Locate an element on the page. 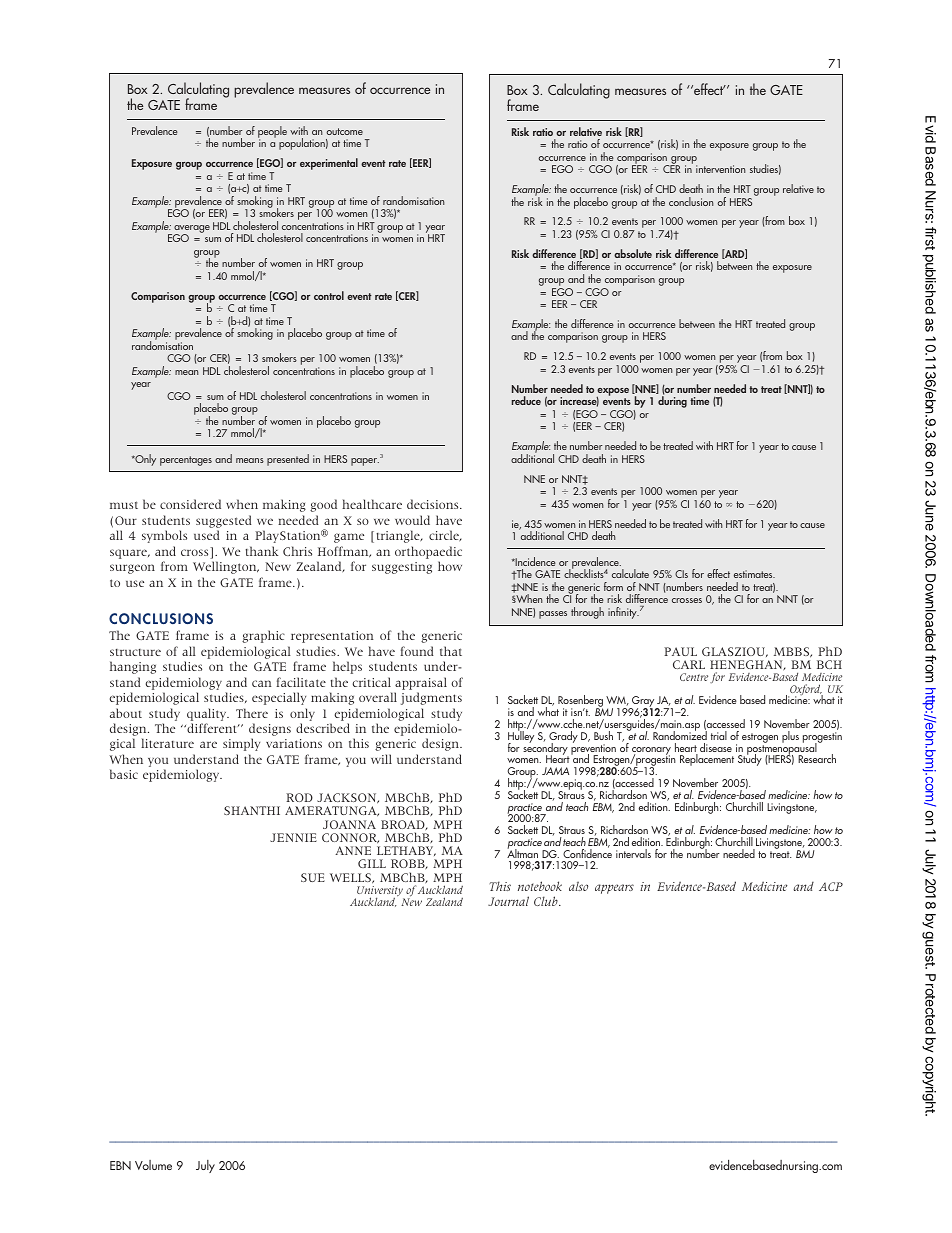 The image size is (952, 1233). SUE is located at coordinates (313, 877).
